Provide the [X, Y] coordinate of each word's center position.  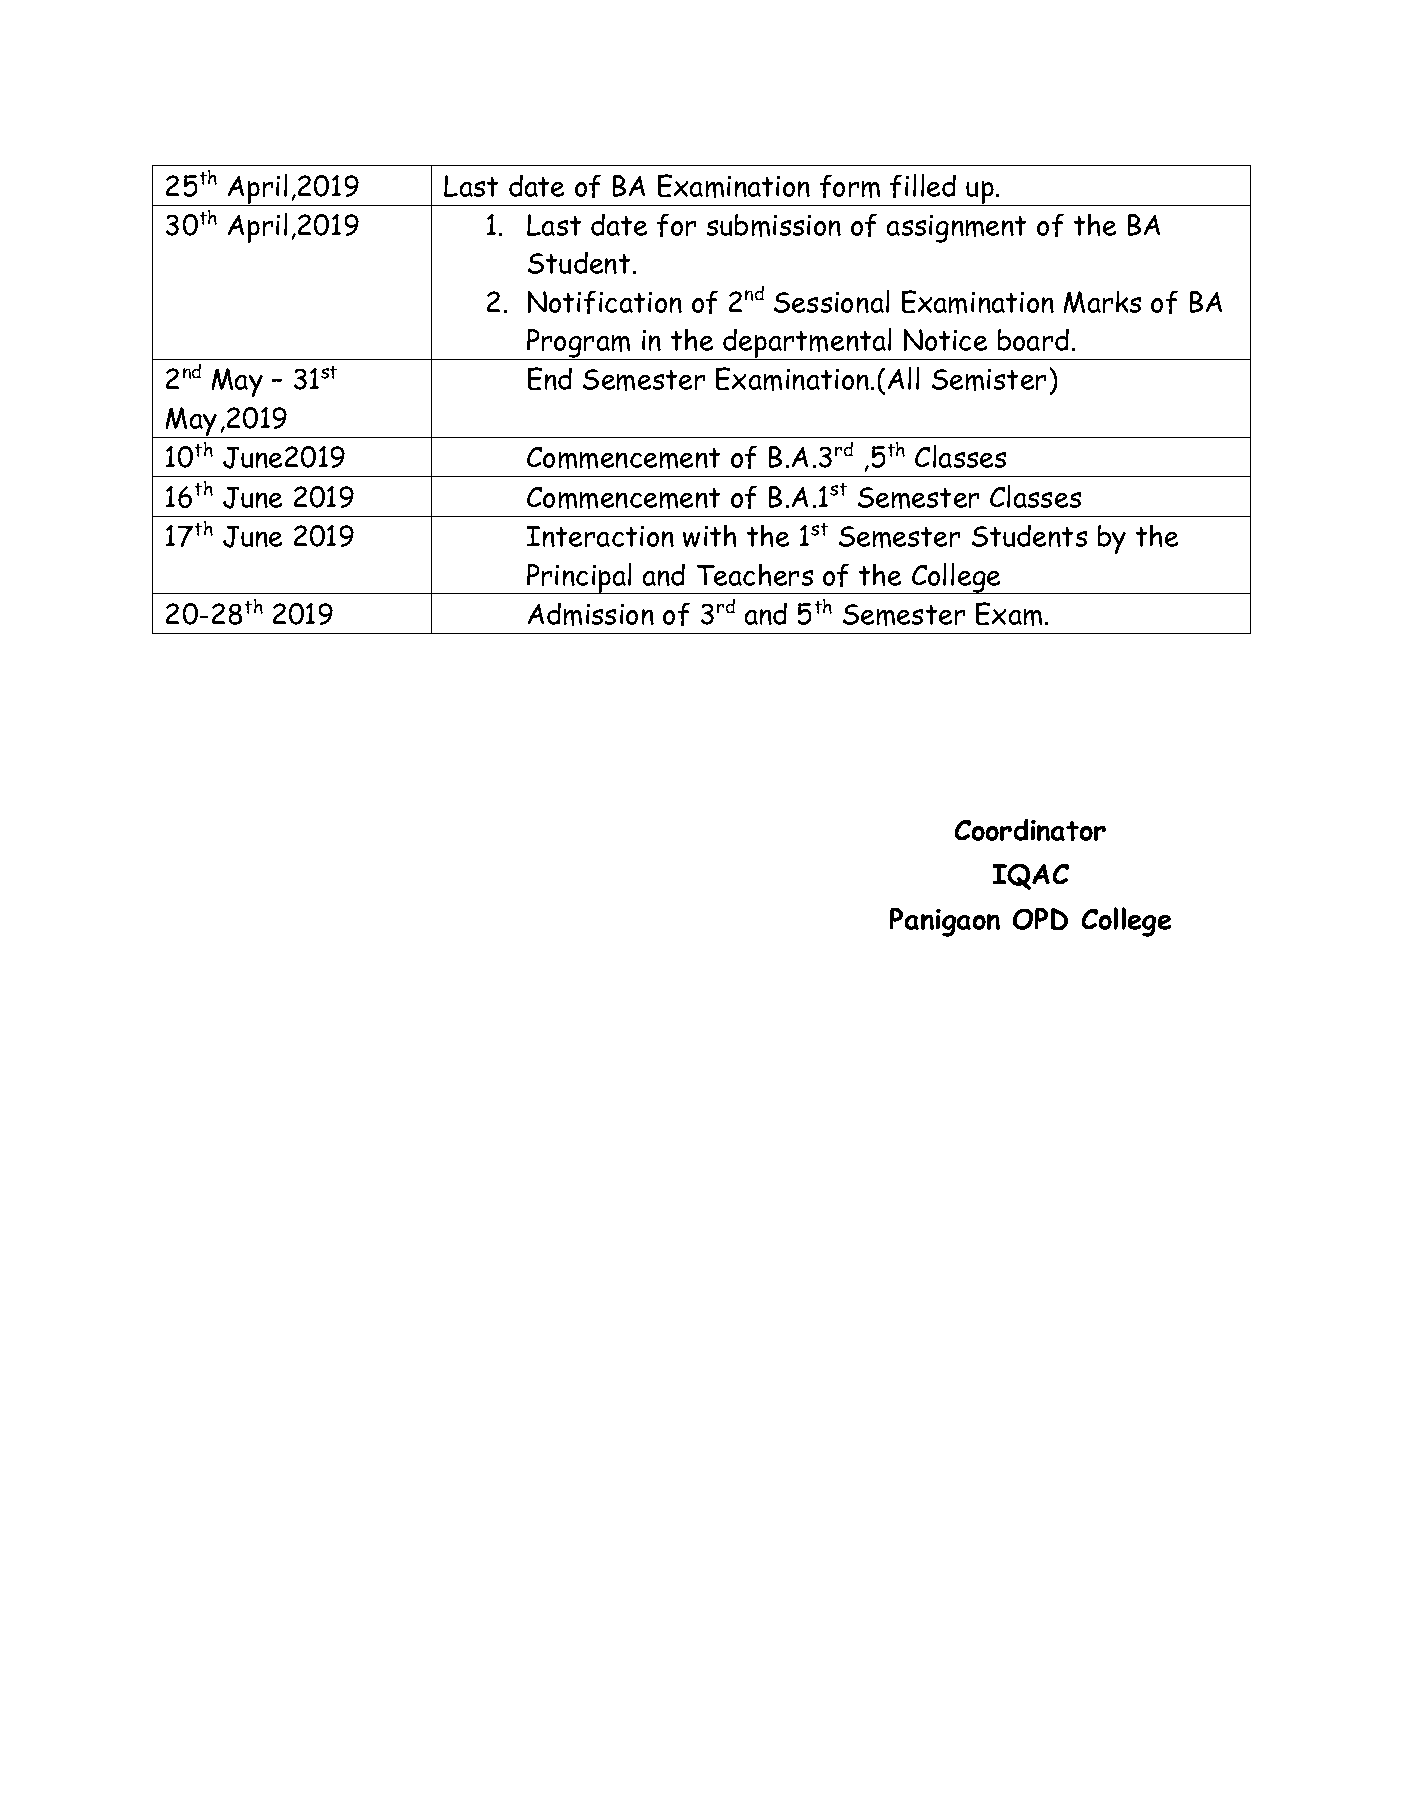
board [1033, 340]
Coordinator [1030, 830]
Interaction [600, 536]
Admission [591, 614]
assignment [956, 229]
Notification [605, 302]
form [850, 186]
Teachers [755, 575]
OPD [1040, 919]
